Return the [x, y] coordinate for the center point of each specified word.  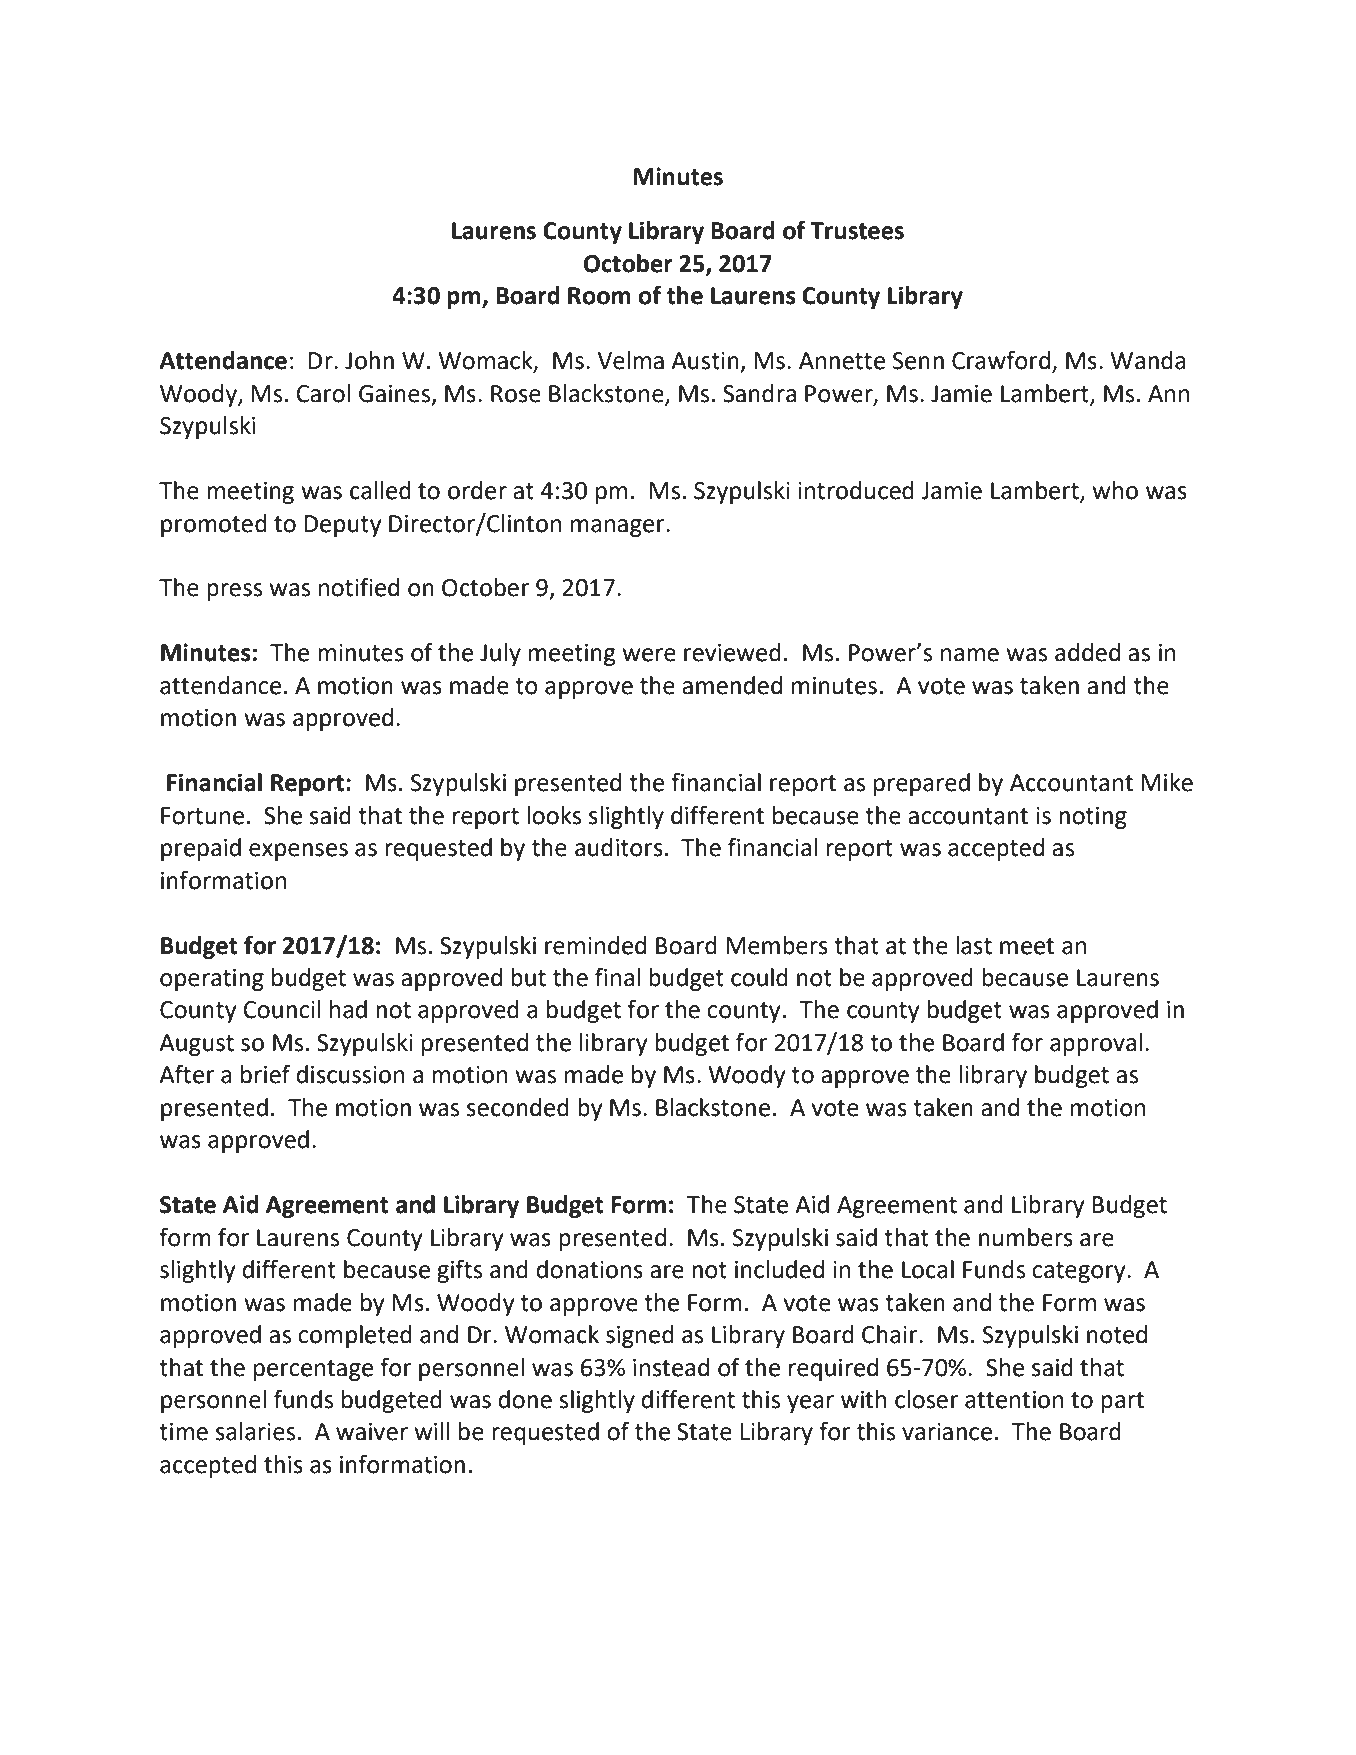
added [1087, 652]
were [649, 655]
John [369, 360]
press [234, 592]
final [618, 977]
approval [1096, 1044]
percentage [313, 1370]
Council [282, 1009]
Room [599, 296]
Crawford [1001, 360]
